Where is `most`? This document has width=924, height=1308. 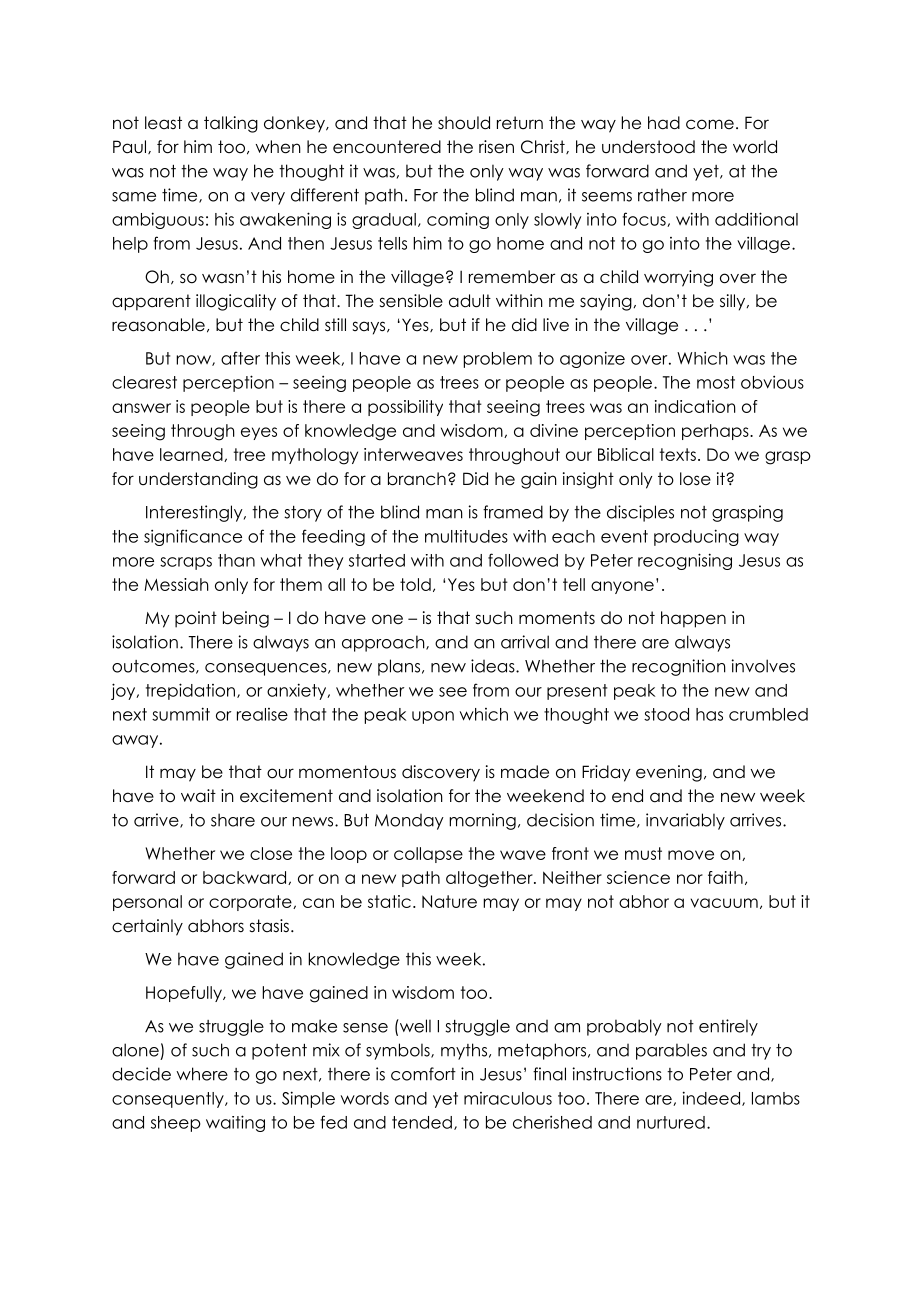 most is located at coordinates (716, 382).
